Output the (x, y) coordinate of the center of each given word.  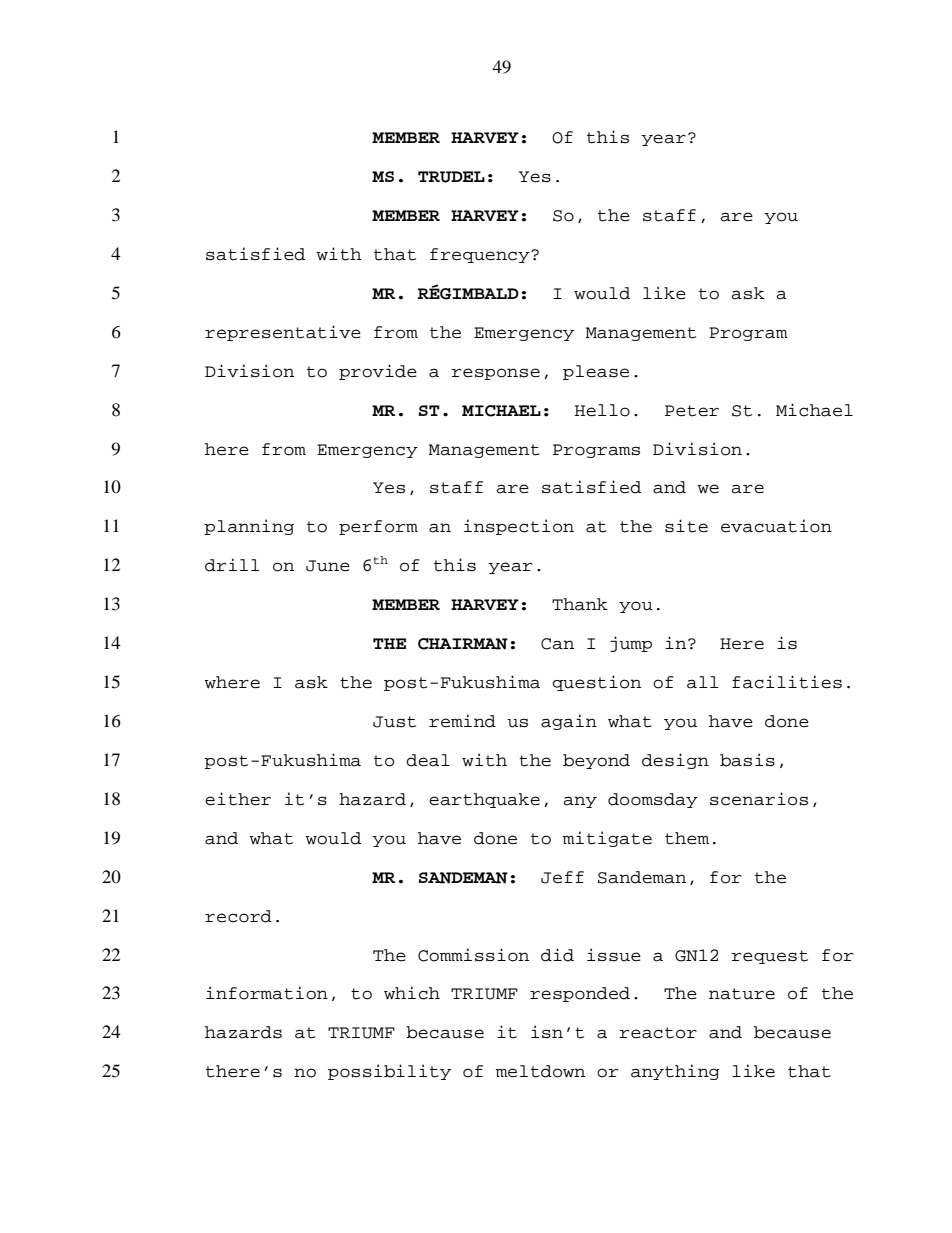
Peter (692, 411)
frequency (481, 255)
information (267, 993)
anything (675, 1072)
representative (283, 333)
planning (249, 527)
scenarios (759, 799)
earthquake (484, 800)
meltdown (540, 1071)
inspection (519, 527)
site (686, 526)
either (238, 799)
